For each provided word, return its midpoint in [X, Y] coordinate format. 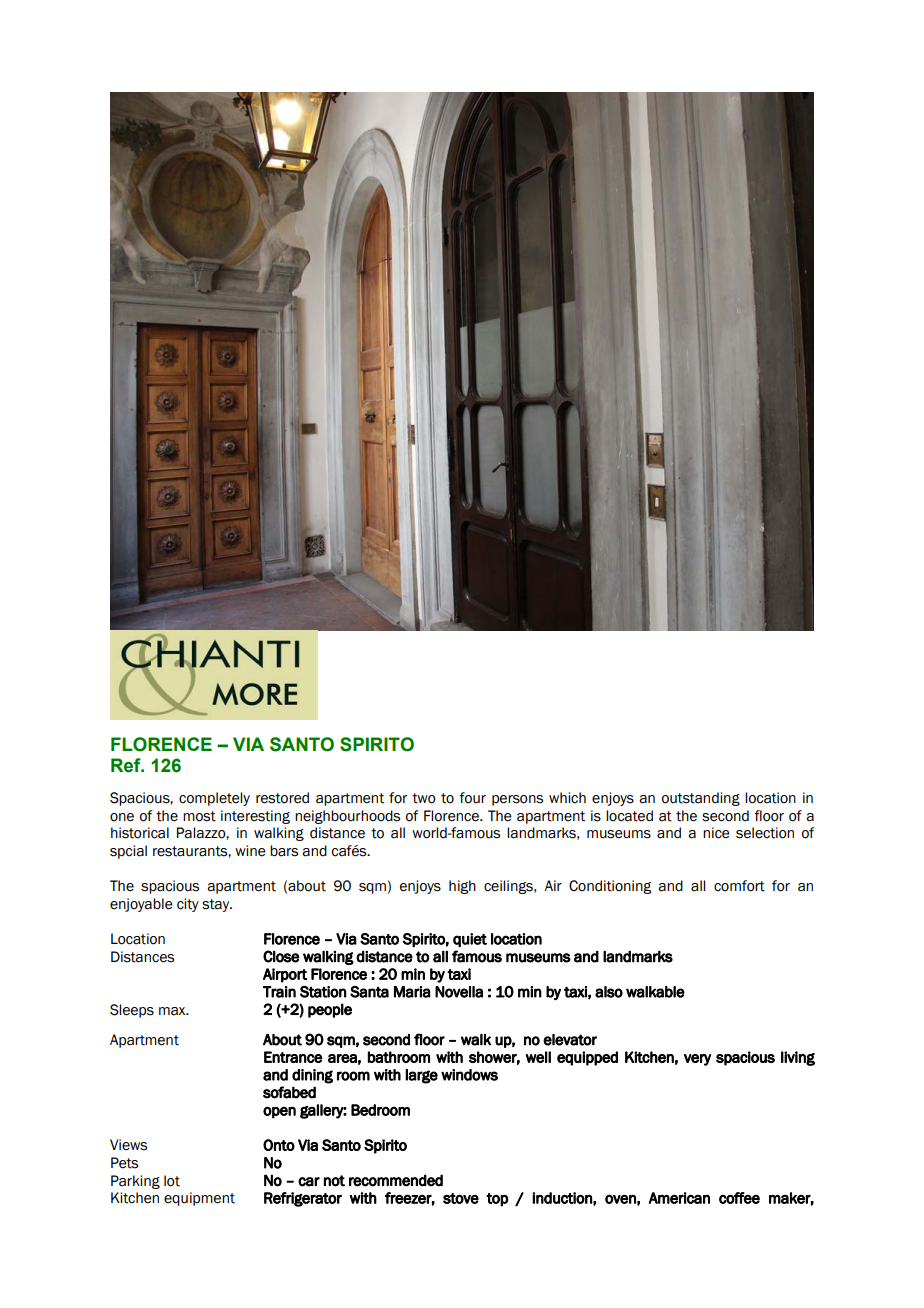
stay [217, 905]
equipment [199, 1199]
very [697, 1060]
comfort [739, 886]
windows [469, 1075]
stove [461, 1198]
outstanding [701, 799]
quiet [470, 940]
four [472, 798]
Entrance [293, 1057]
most [199, 816]
